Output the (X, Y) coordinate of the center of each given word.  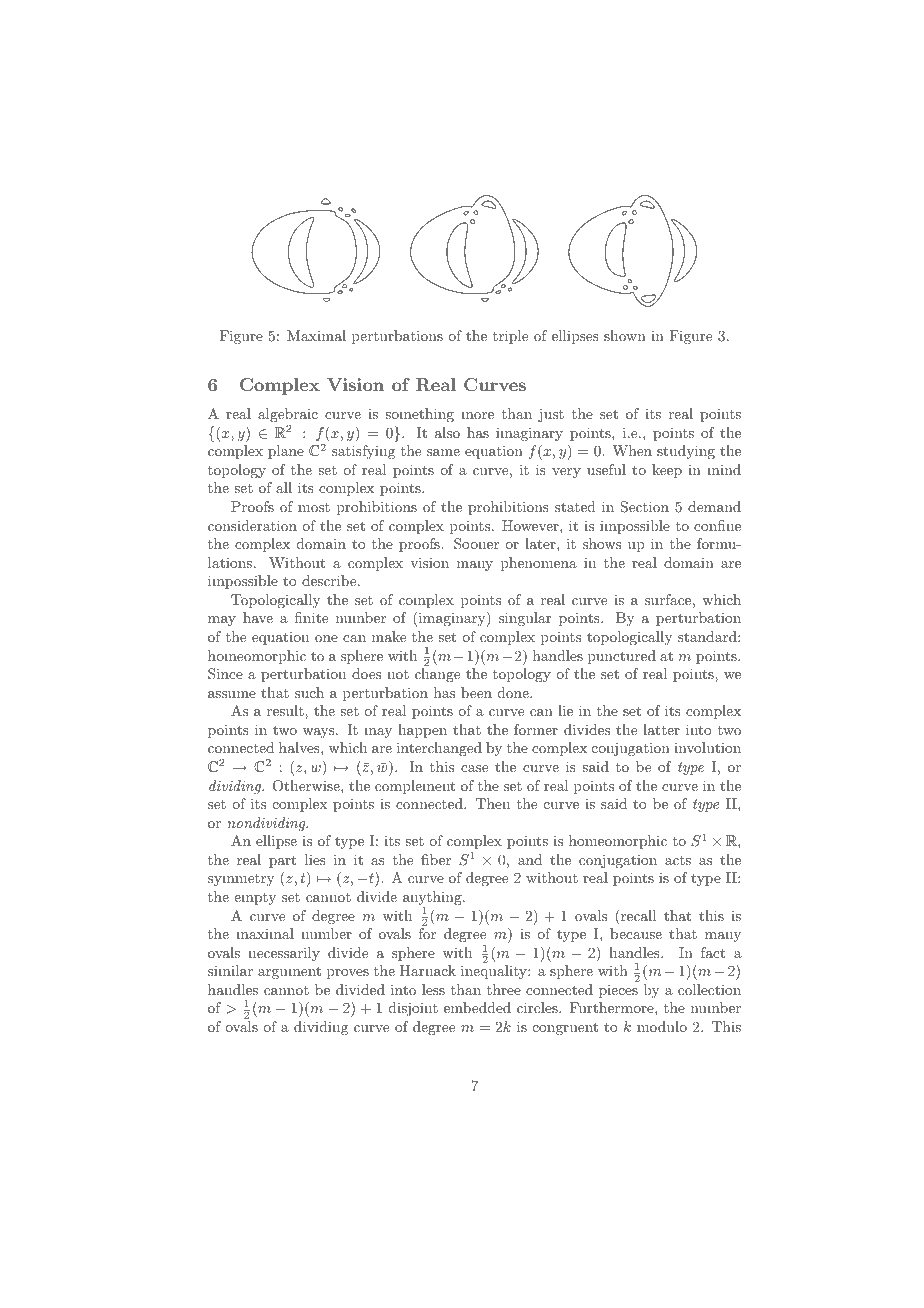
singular (525, 619)
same (443, 452)
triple (510, 337)
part (282, 861)
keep (667, 471)
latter (661, 729)
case (474, 768)
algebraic (288, 415)
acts (678, 860)
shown (625, 335)
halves (300, 747)
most (314, 507)
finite (311, 617)
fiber (436, 859)
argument (289, 972)
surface (668, 599)
